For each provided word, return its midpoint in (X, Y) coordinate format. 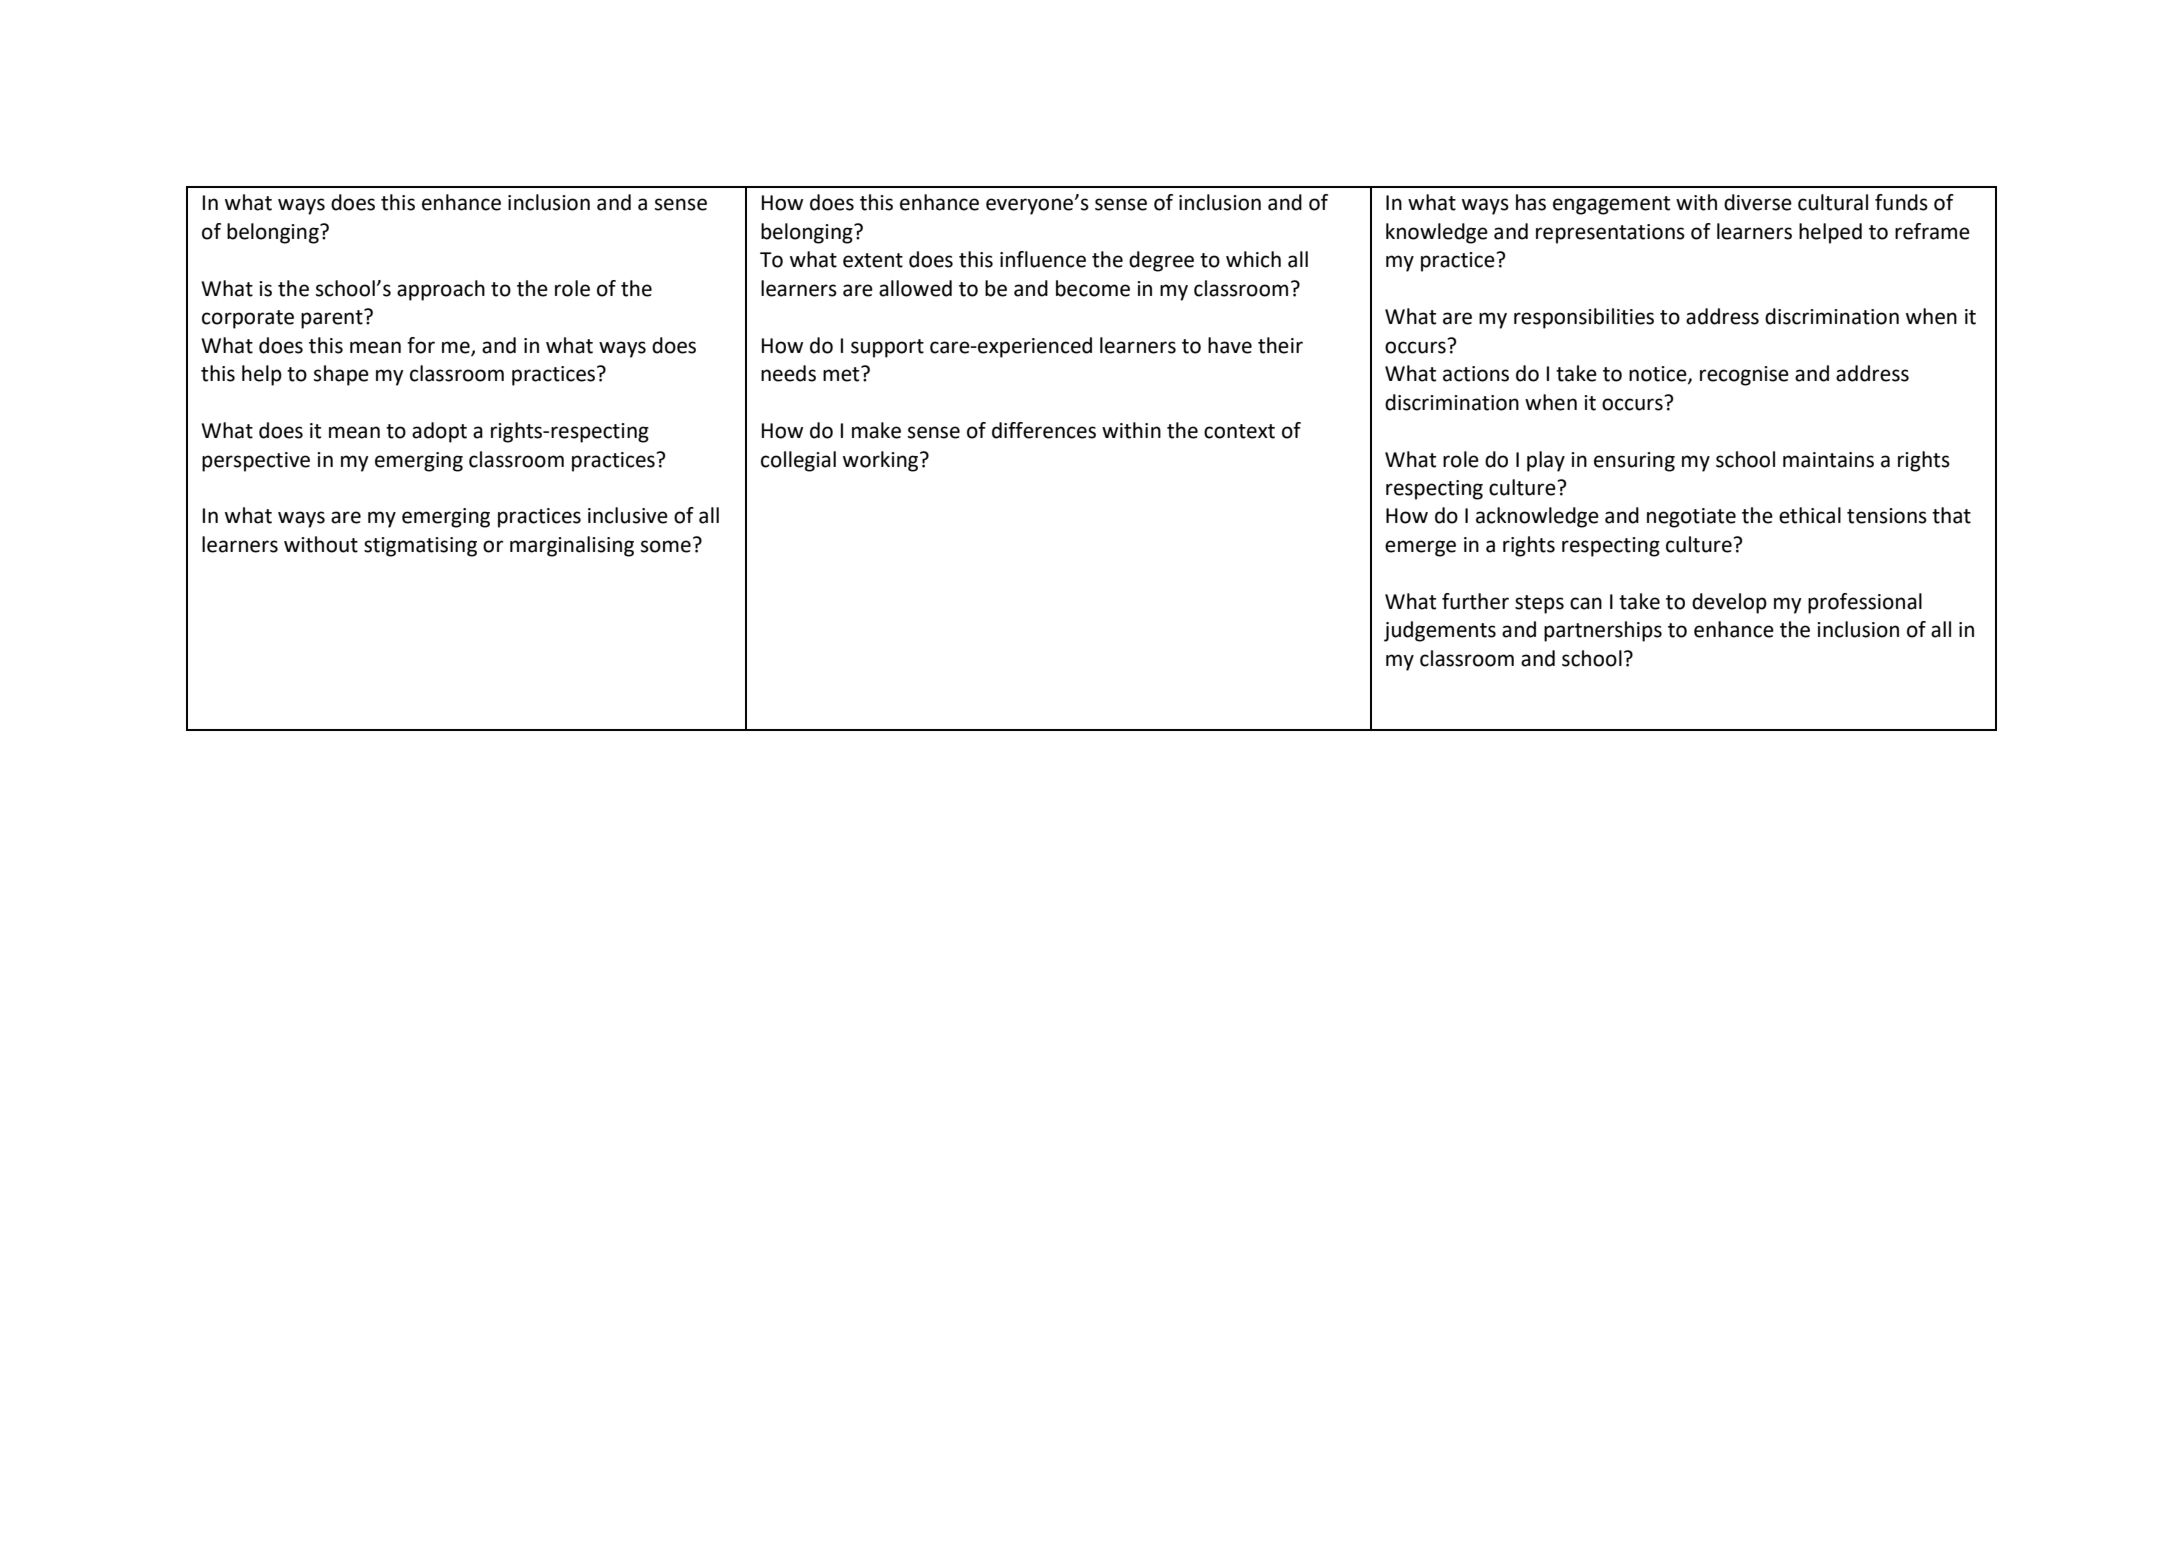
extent (873, 260)
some (666, 546)
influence (1043, 259)
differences (1044, 430)
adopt (439, 432)
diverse (1758, 202)
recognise (1744, 376)
